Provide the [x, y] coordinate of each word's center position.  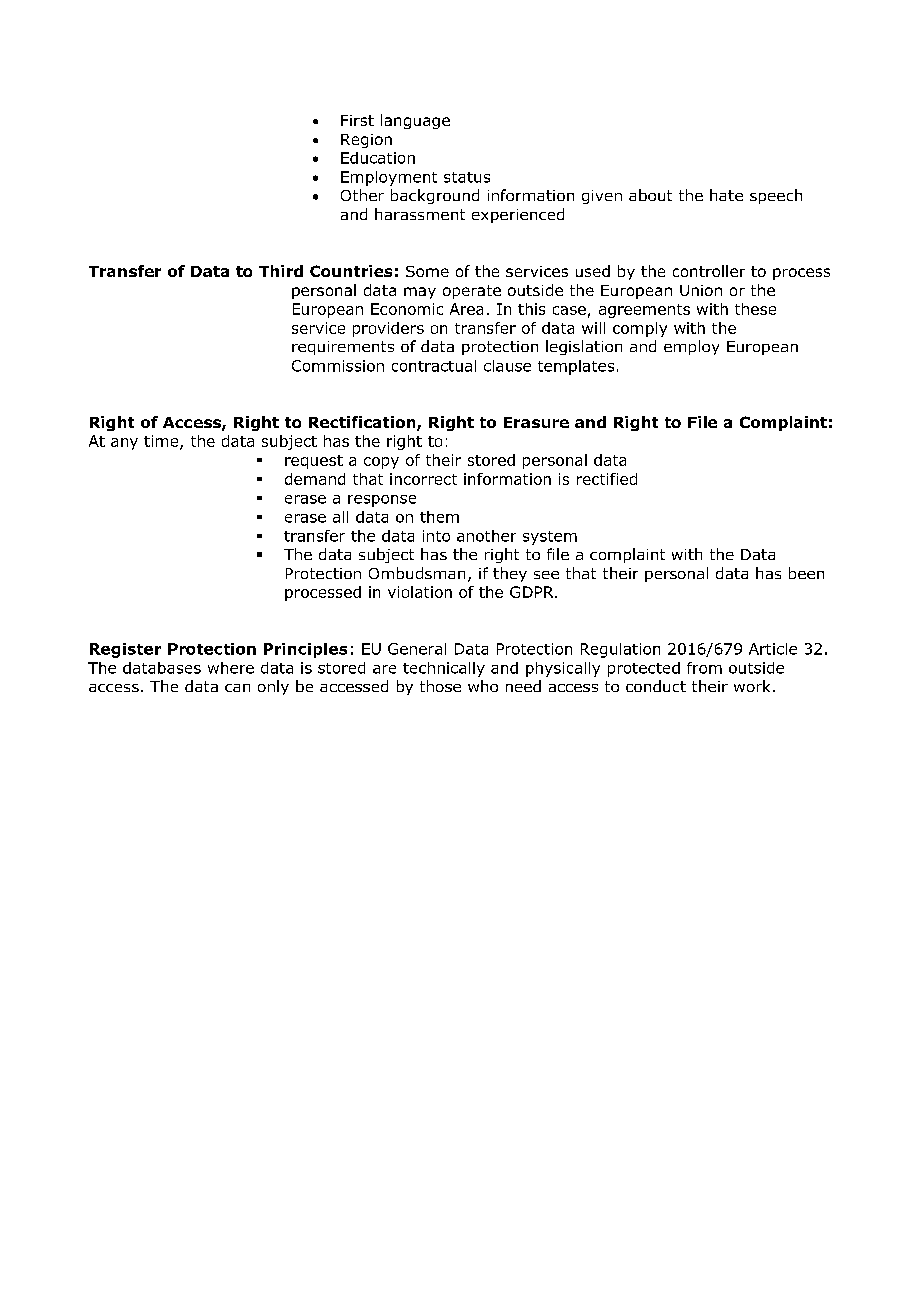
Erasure [536, 422]
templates [576, 367]
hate [726, 195]
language [415, 121]
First [357, 120]
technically [444, 669]
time [162, 442]
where [231, 668]
